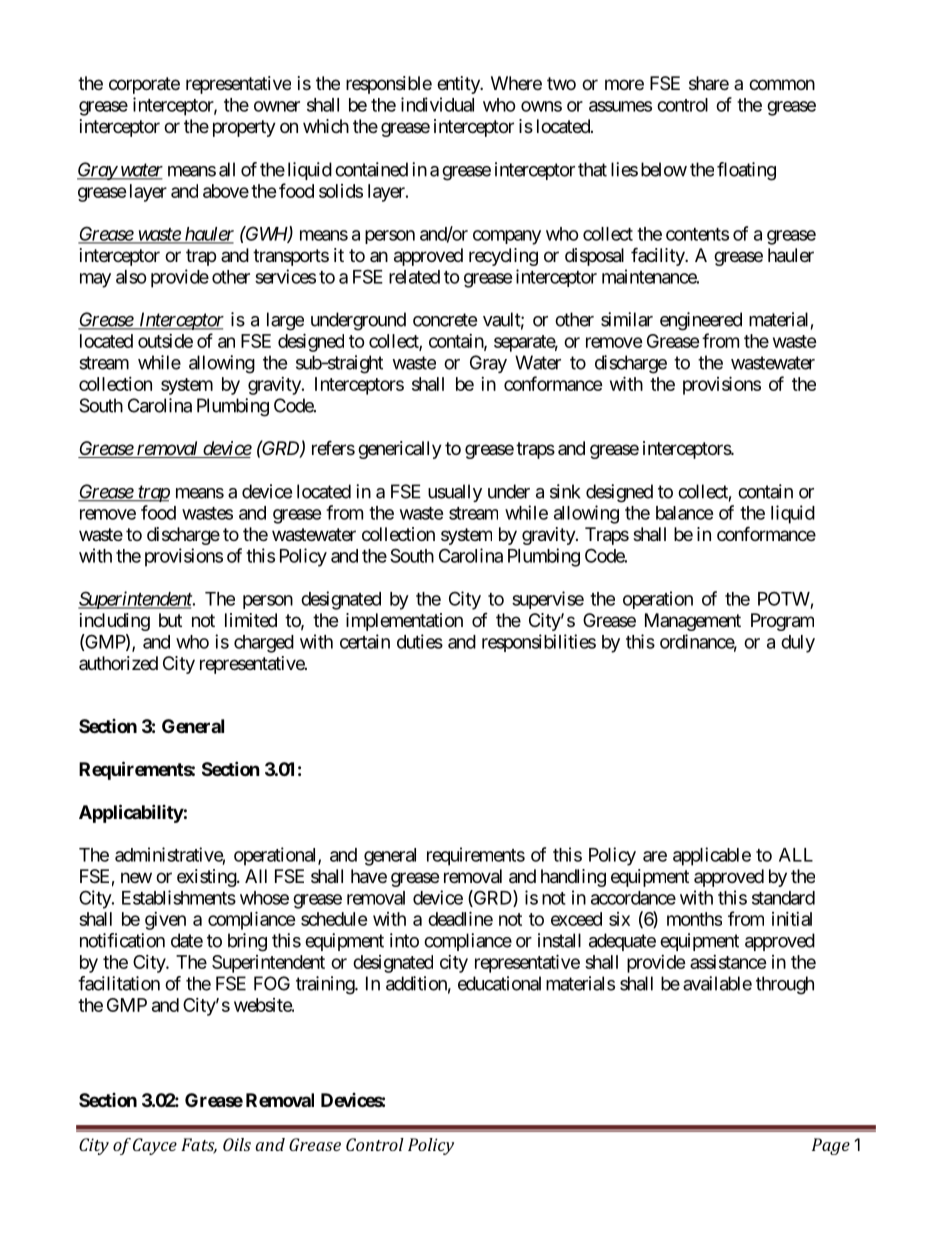  What do you see at coordinates (782, 622) in the page?
I see `Program` at bounding box center [782, 622].
